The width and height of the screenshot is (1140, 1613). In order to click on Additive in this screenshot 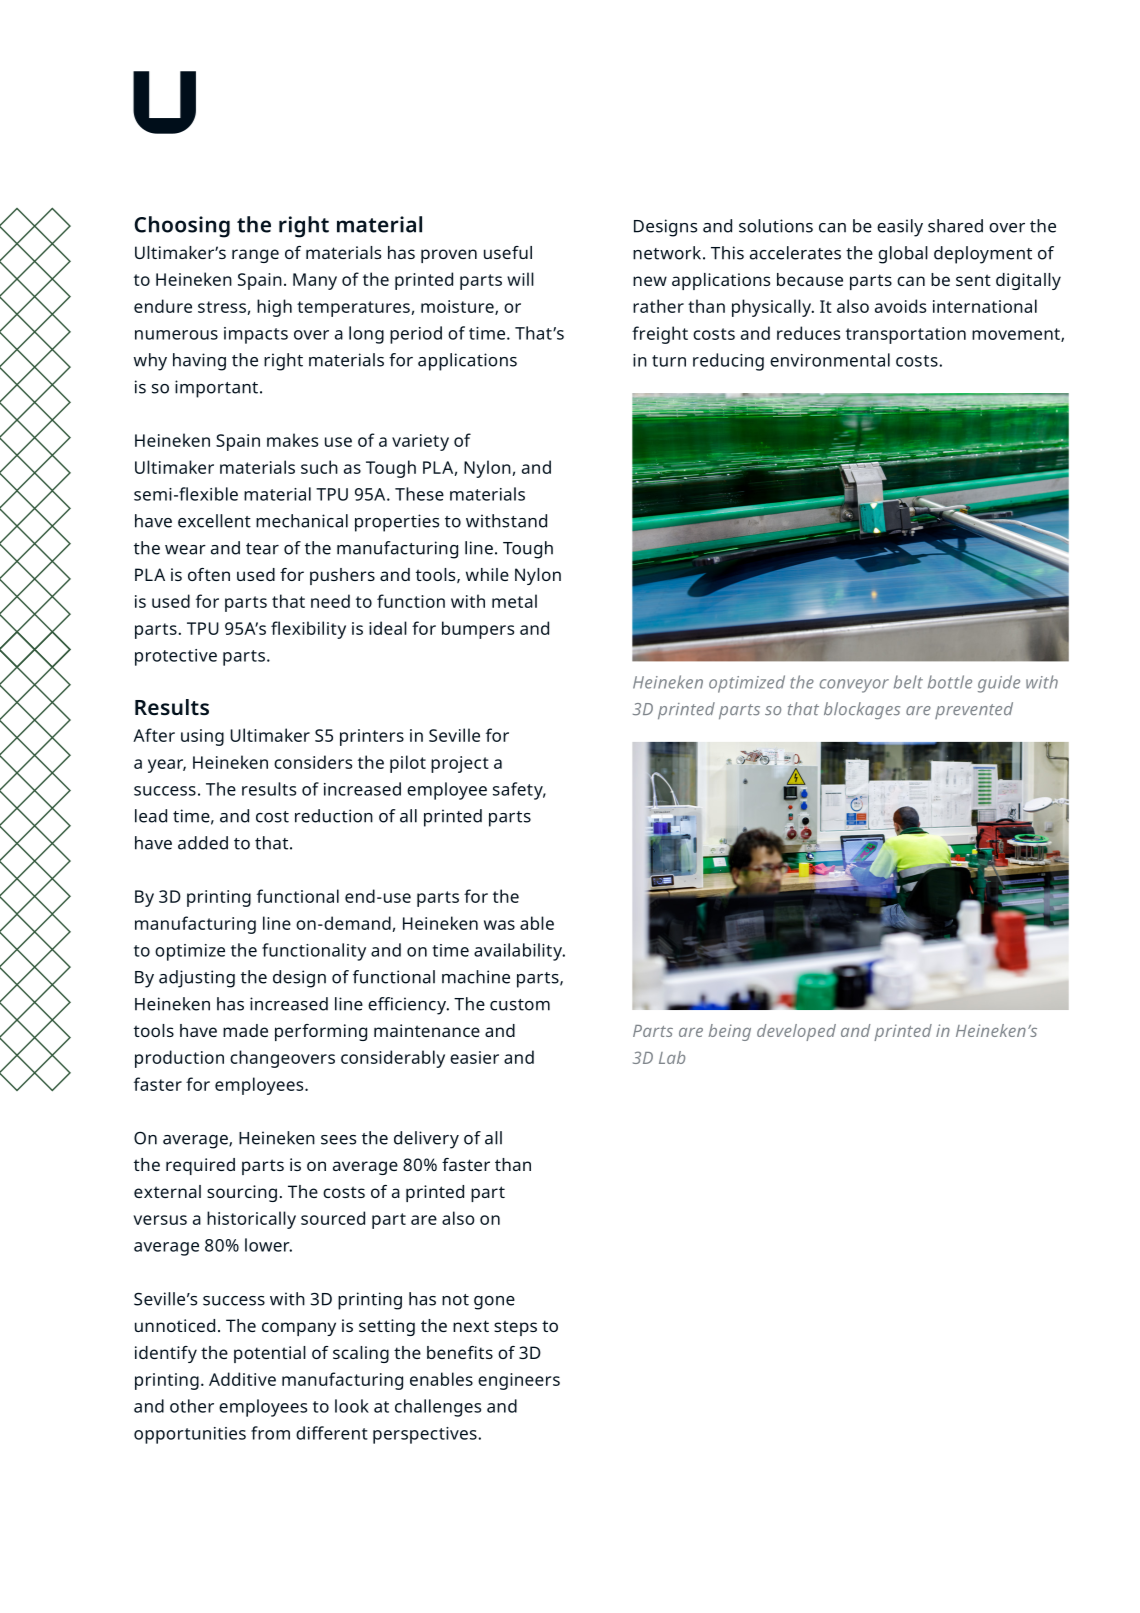, I will do `click(242, 1379)`.
